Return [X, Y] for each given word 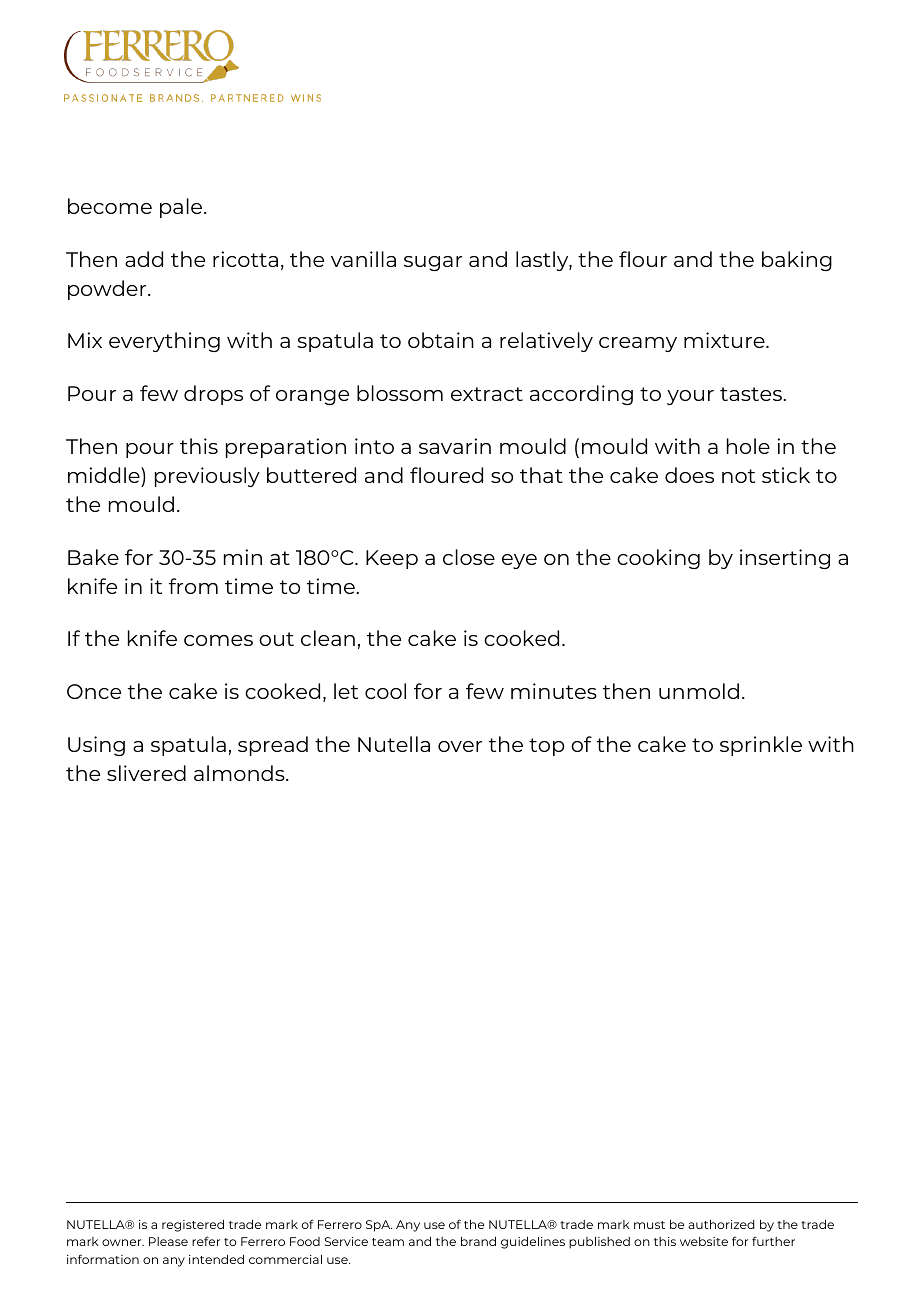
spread [273, 746]
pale [182, 208]
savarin [455, 446]
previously [207, 477]
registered [193, 1225]
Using [96, 746]
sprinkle [761, 746]
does [689, 475]
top [547, 747]
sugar [433, 263]
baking [797, 261]
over [460, 746]
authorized [721, 1224]
